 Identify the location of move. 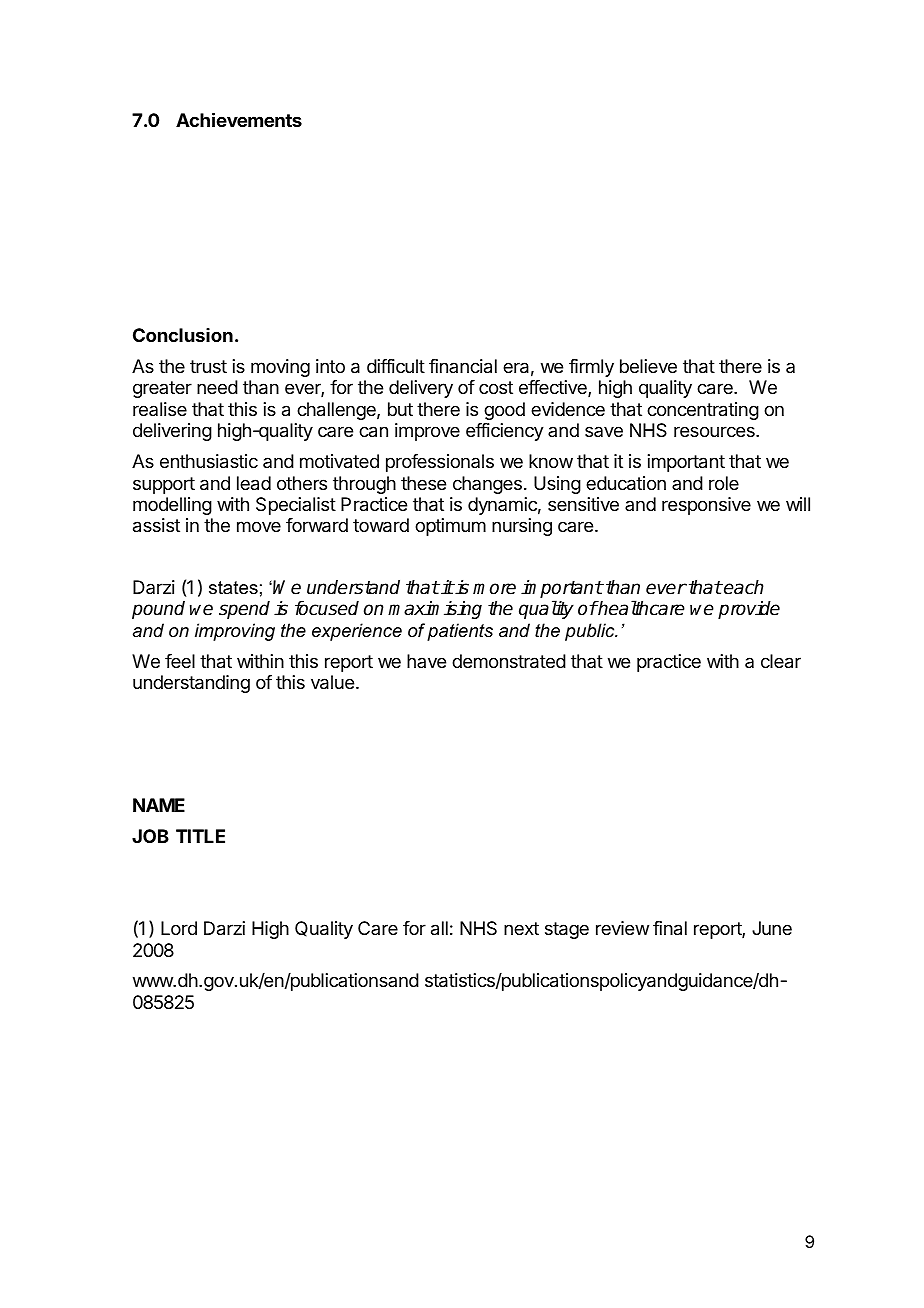
(259, 526).
